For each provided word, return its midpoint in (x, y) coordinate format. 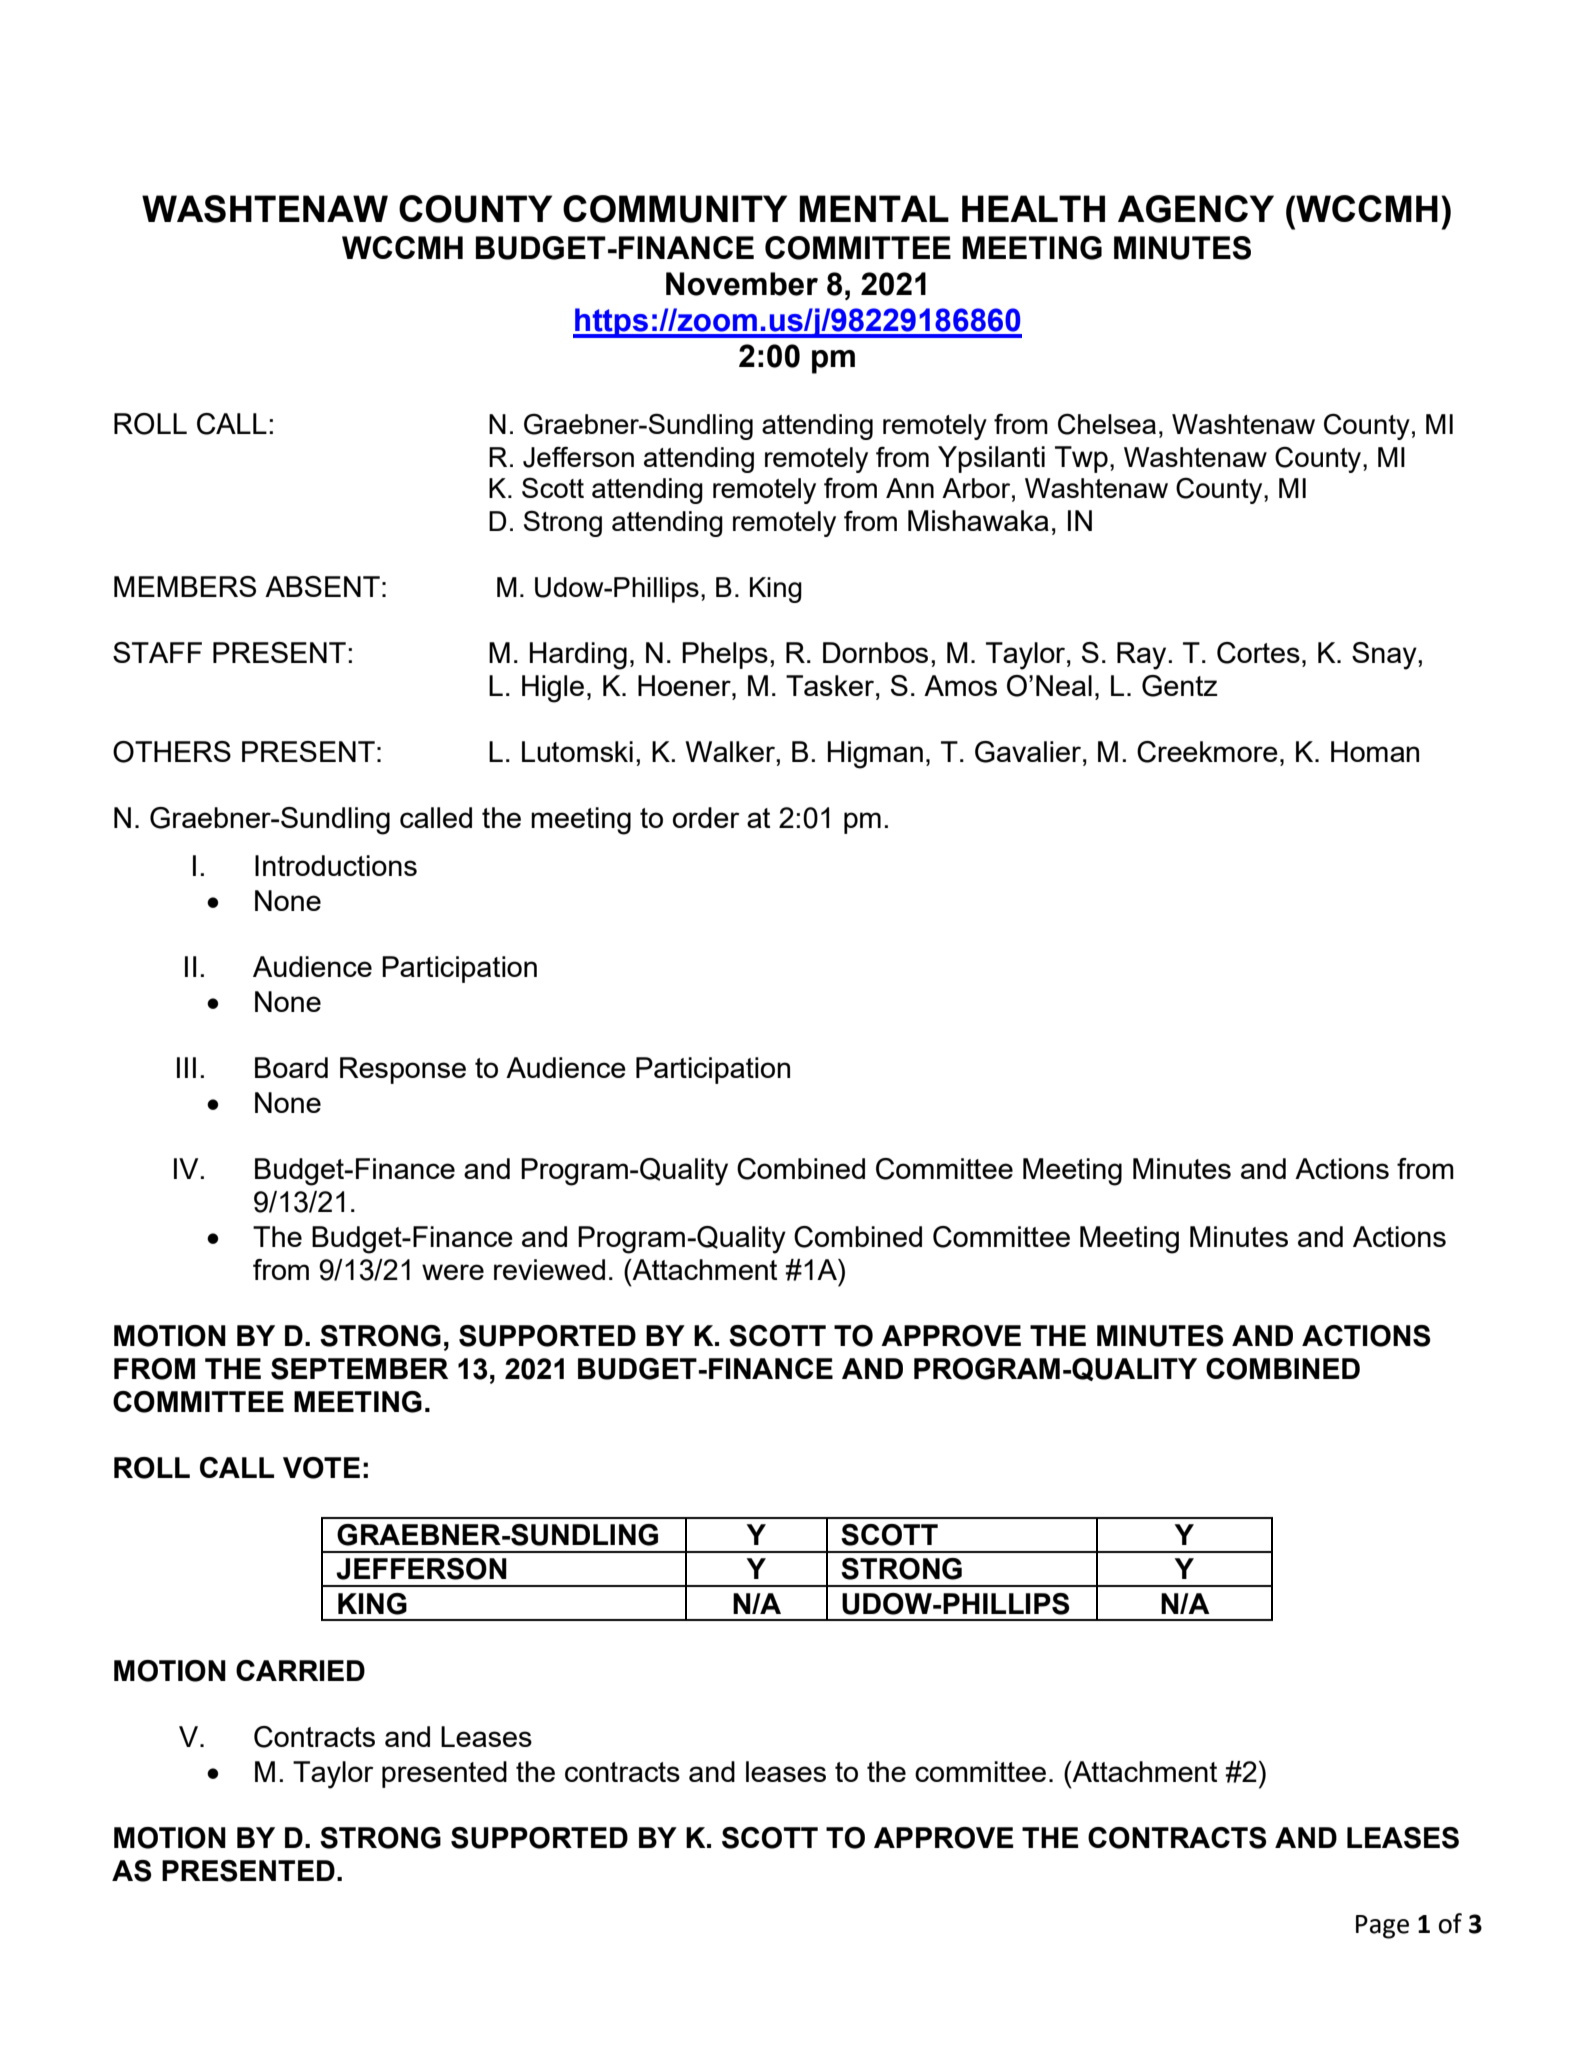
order (706, 817)
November (742, 284)
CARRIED (300, 1670)
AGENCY (1196, 209)
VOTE (321, 1468)
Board (291, 1067)
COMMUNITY (675, 209)
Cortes (1258, 653)
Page (1382, 1927)
